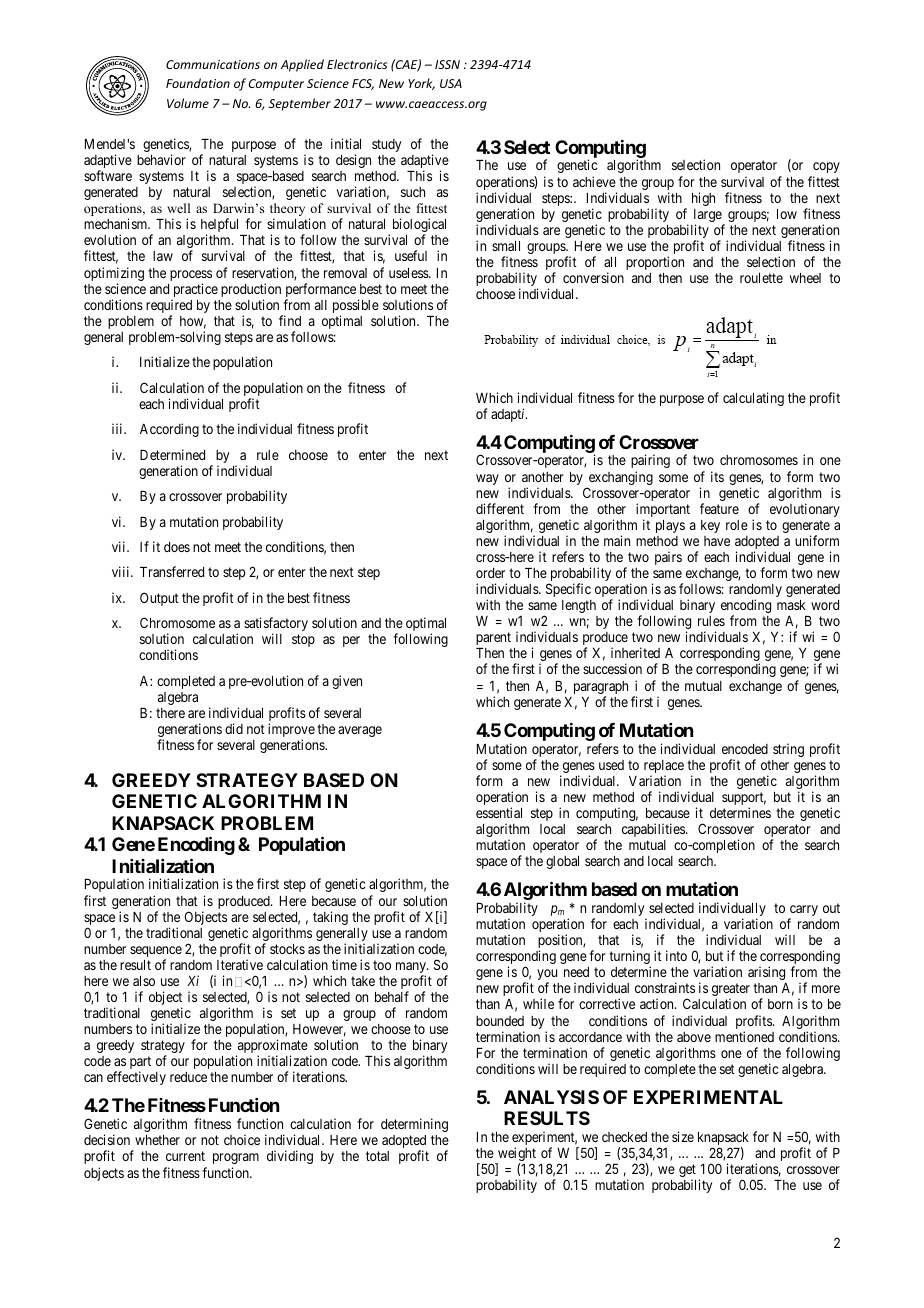 This image has height=1308, width=924. Describe the element at coordinates (451, 83) in the image. I see `USA` at that location.
